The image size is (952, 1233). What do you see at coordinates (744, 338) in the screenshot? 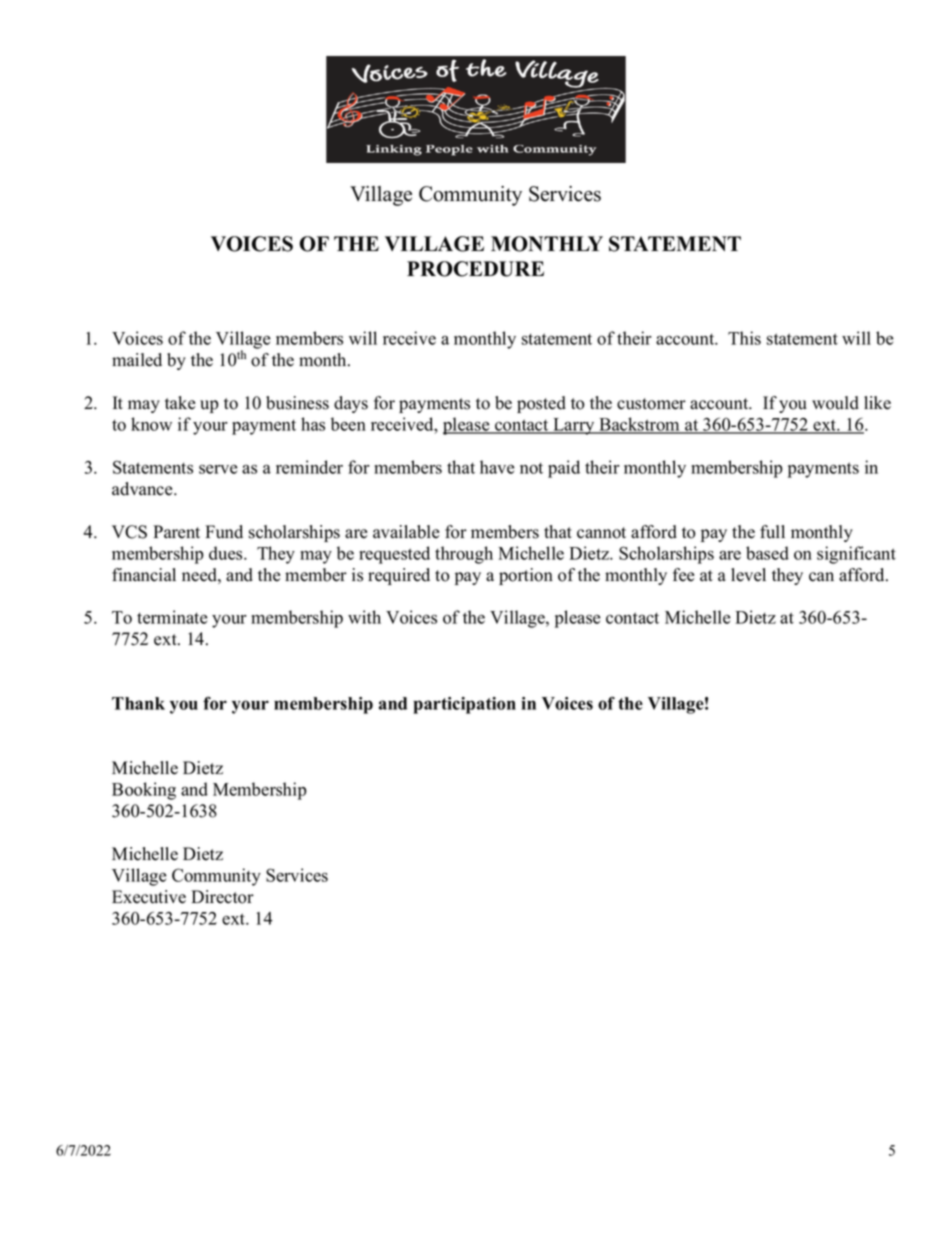
I see `This` at bounding box center [744, 338].
